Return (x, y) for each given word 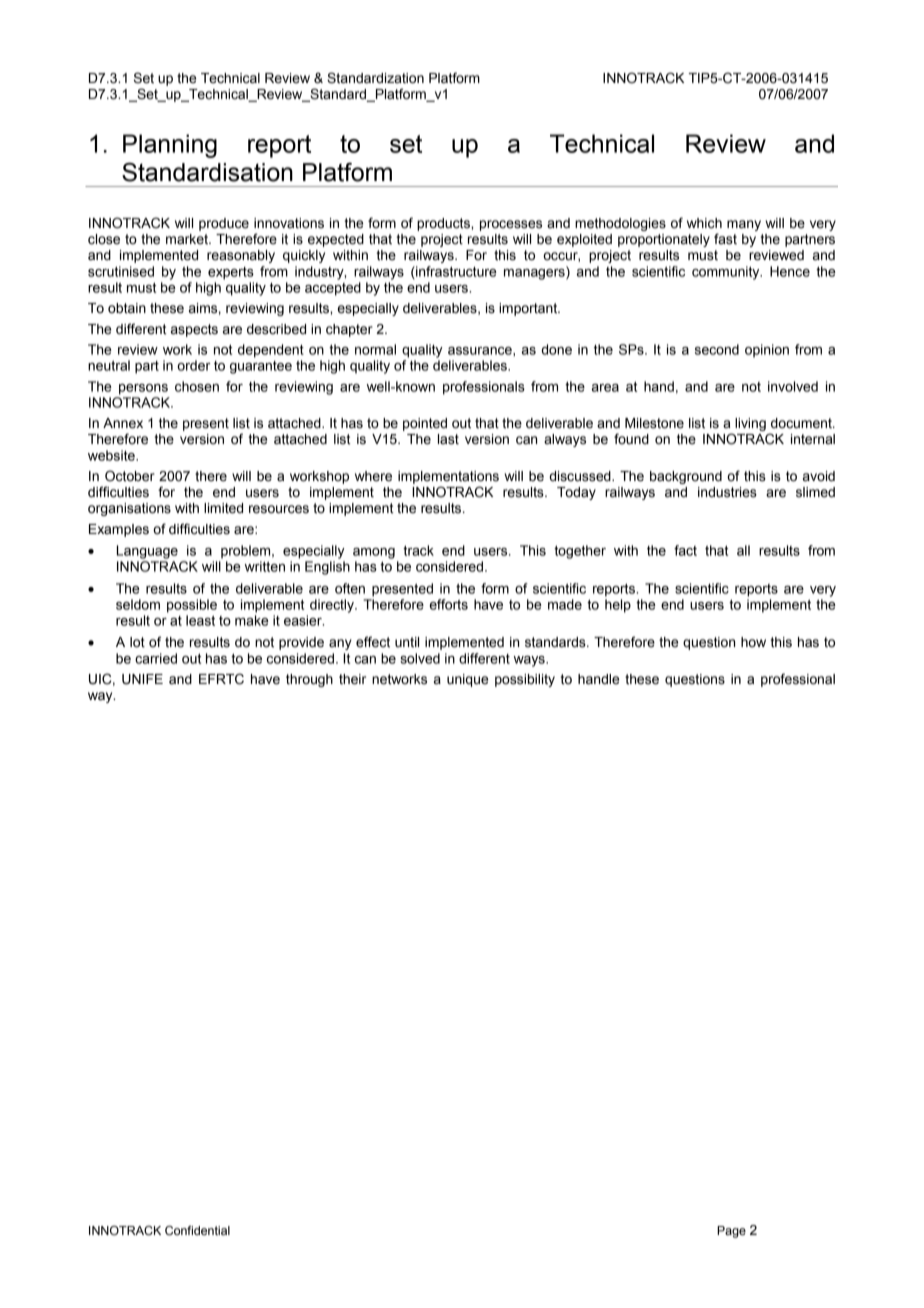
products (444, 224)
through (309, 680)
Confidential (197, 1231)
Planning (170, 146)
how (753, 642)
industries (727, 492)
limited (223, 508)
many (744, 225)
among (374, 553)
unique (467, 680)
